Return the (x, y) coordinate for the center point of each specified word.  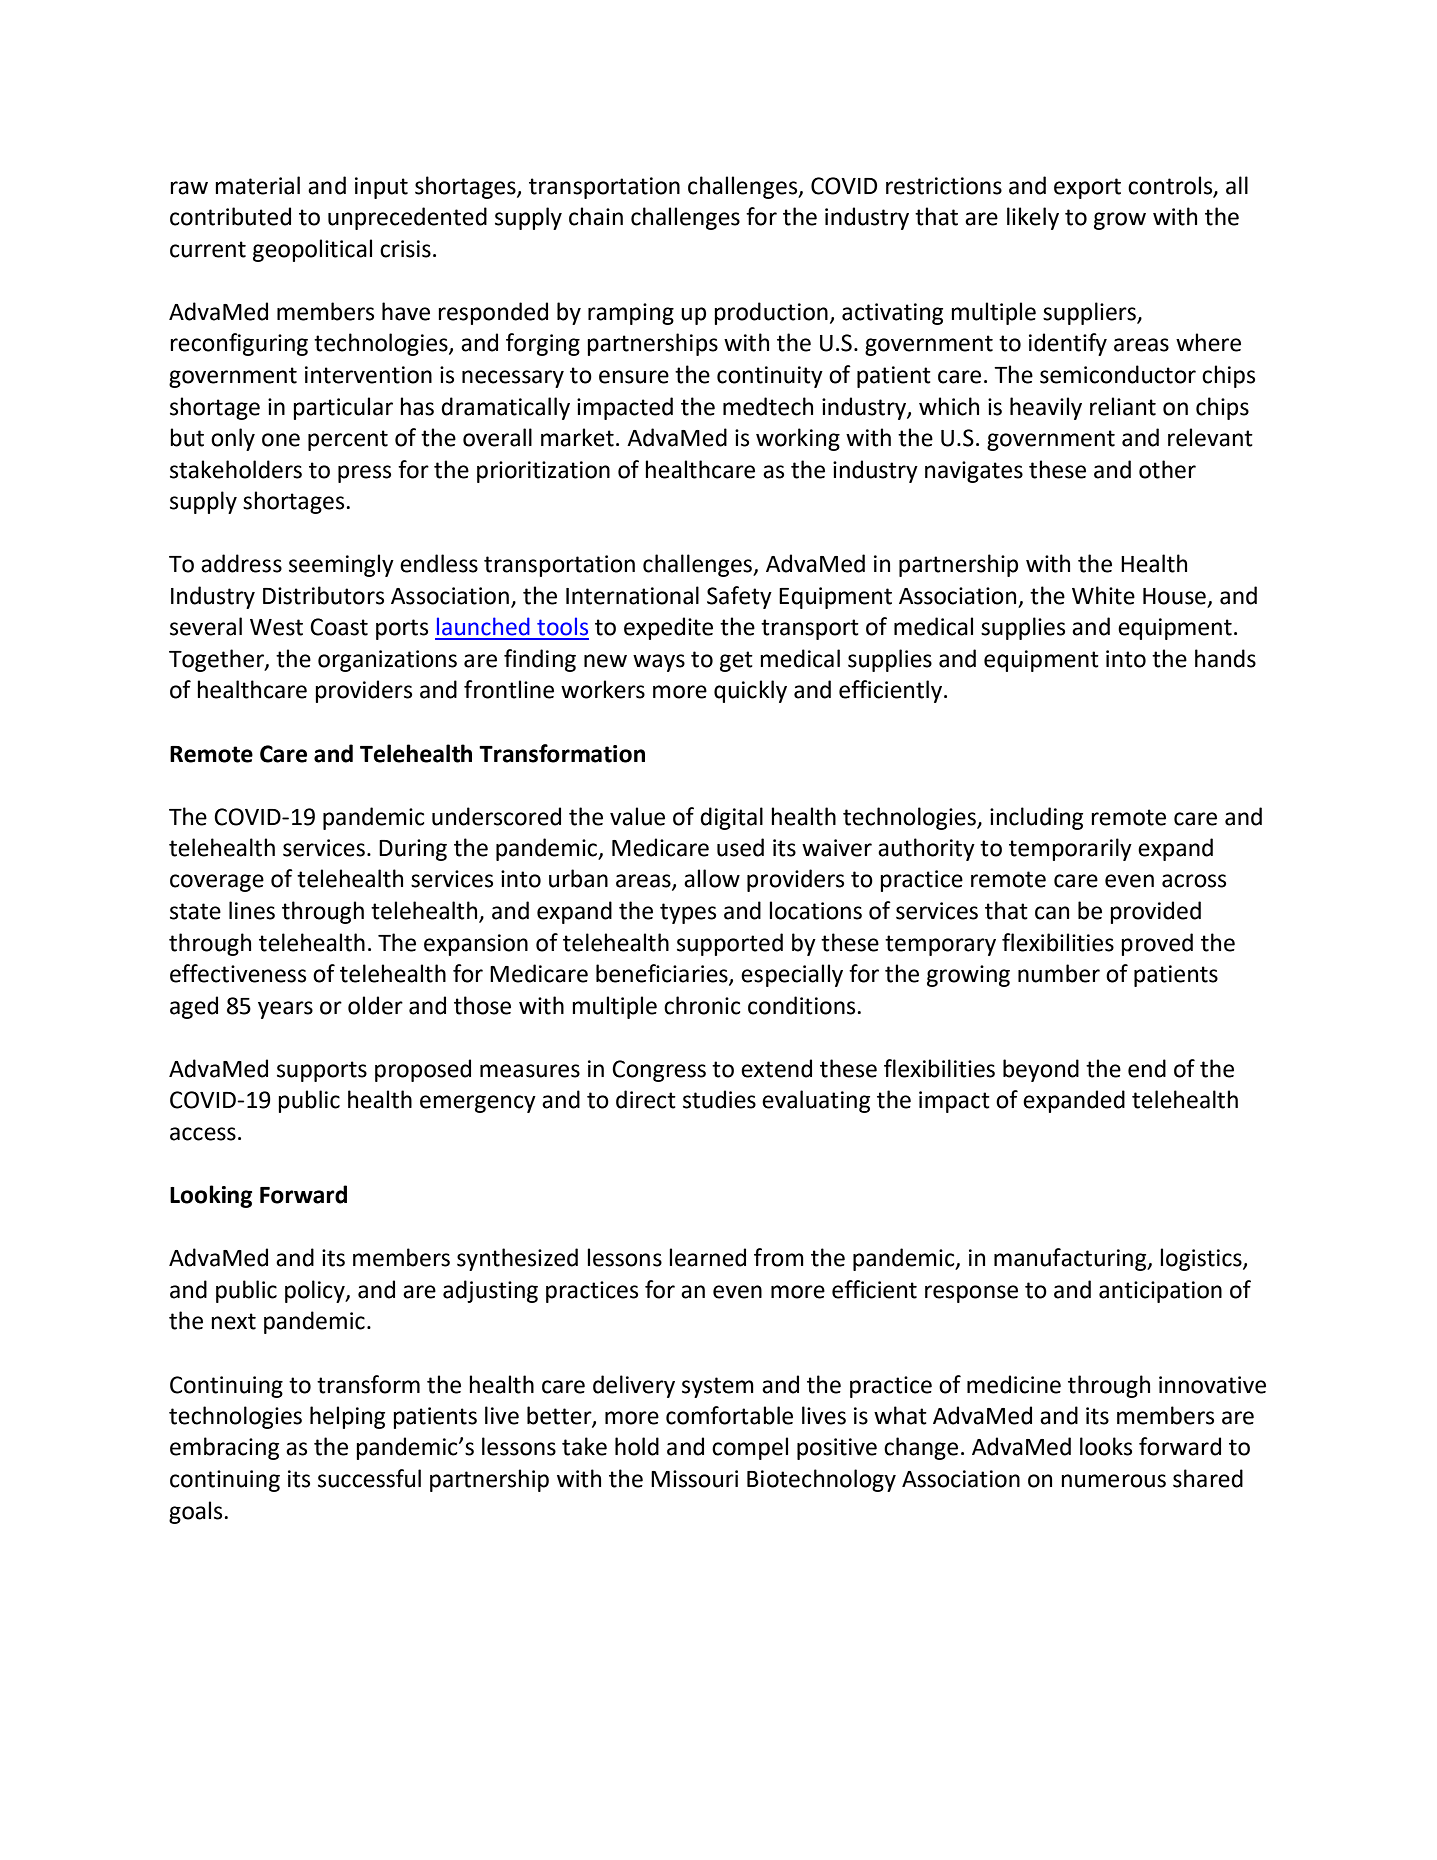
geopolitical (312, 250)
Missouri (694, 1479)
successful (369, 1478)
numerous (1113, 1481)
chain (596, 216)
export (1087, 188)
